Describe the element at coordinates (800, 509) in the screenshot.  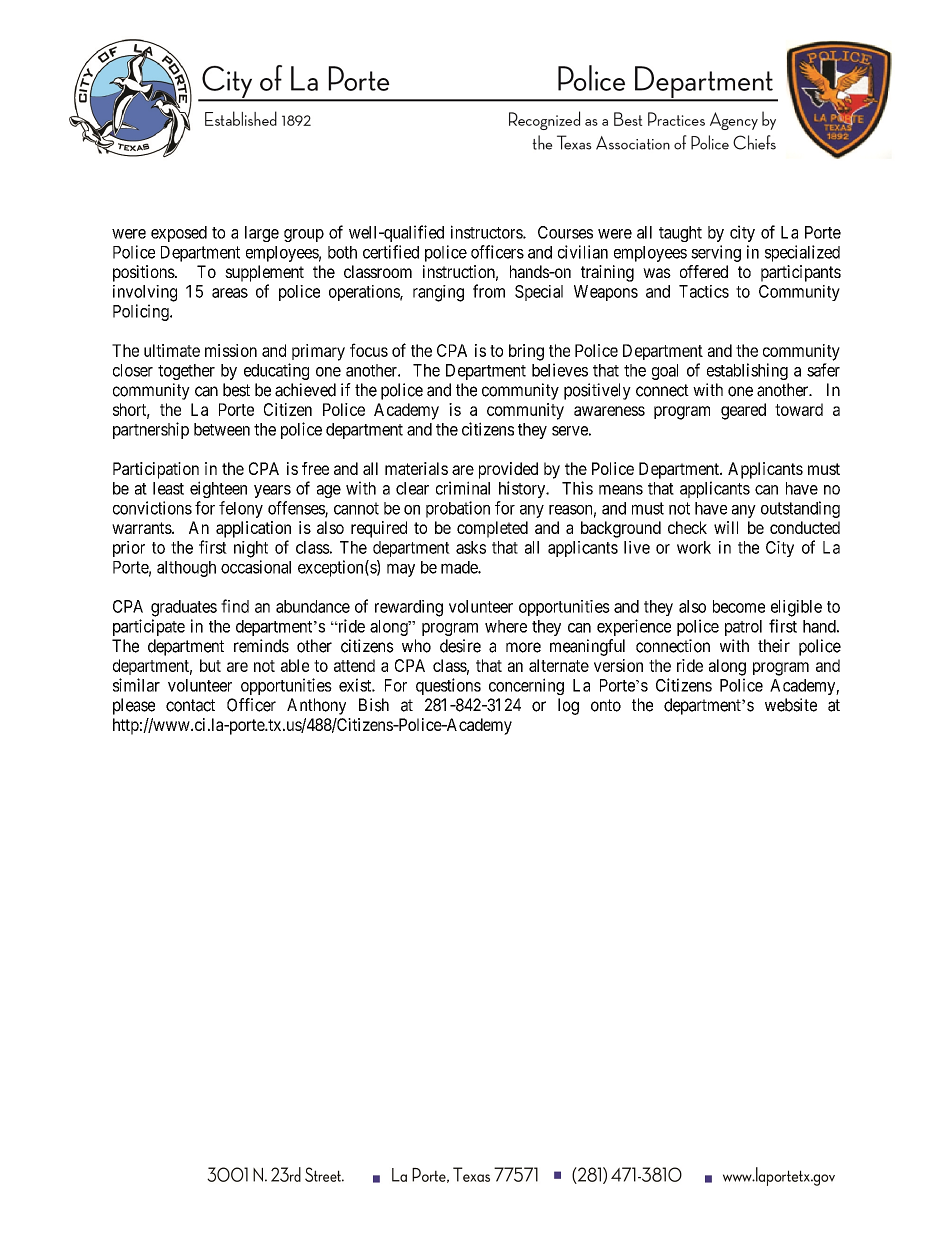
I see `outstanding` at that location.
